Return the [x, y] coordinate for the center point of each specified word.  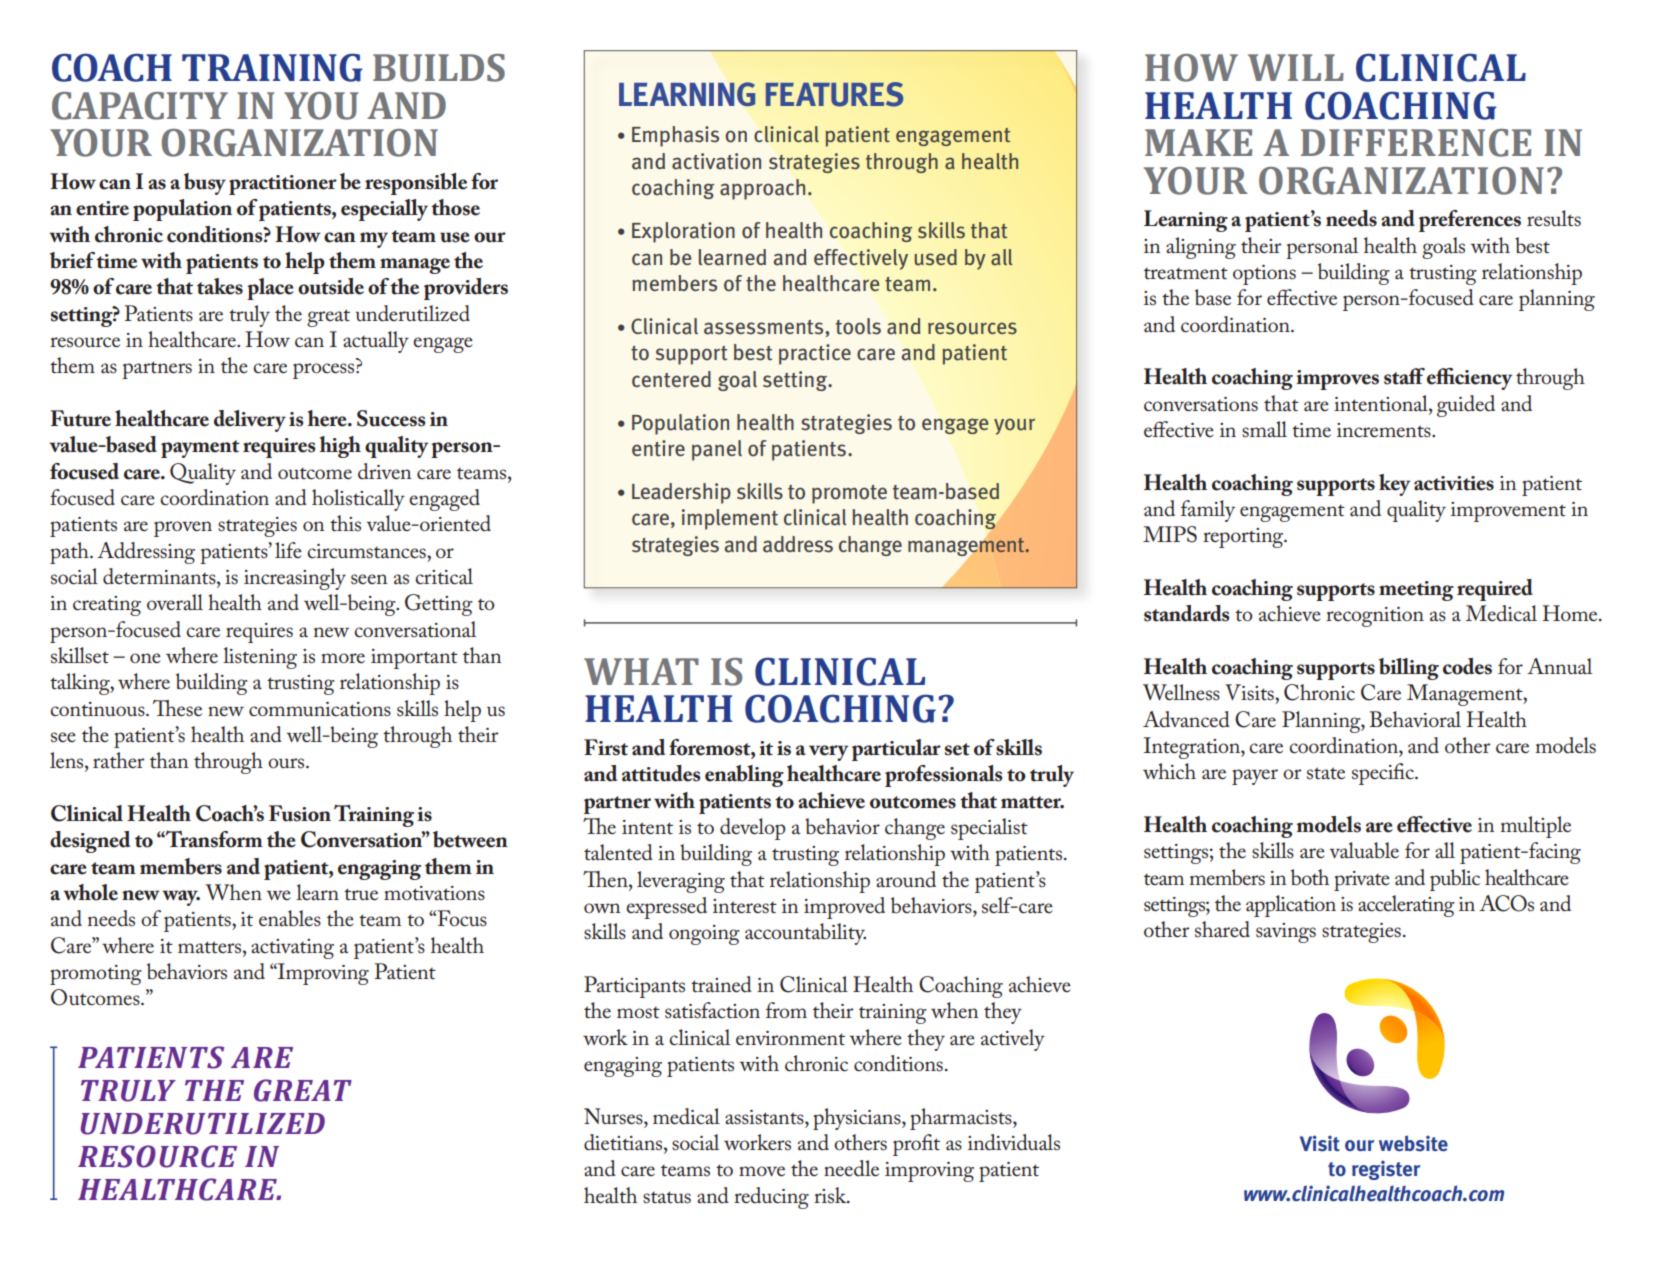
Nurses [614, 1116]
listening [260, 658]
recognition [1375, 617]
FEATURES [835, 94]
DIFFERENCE [1416, 143]
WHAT [641, 671]
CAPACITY [140, 106]
